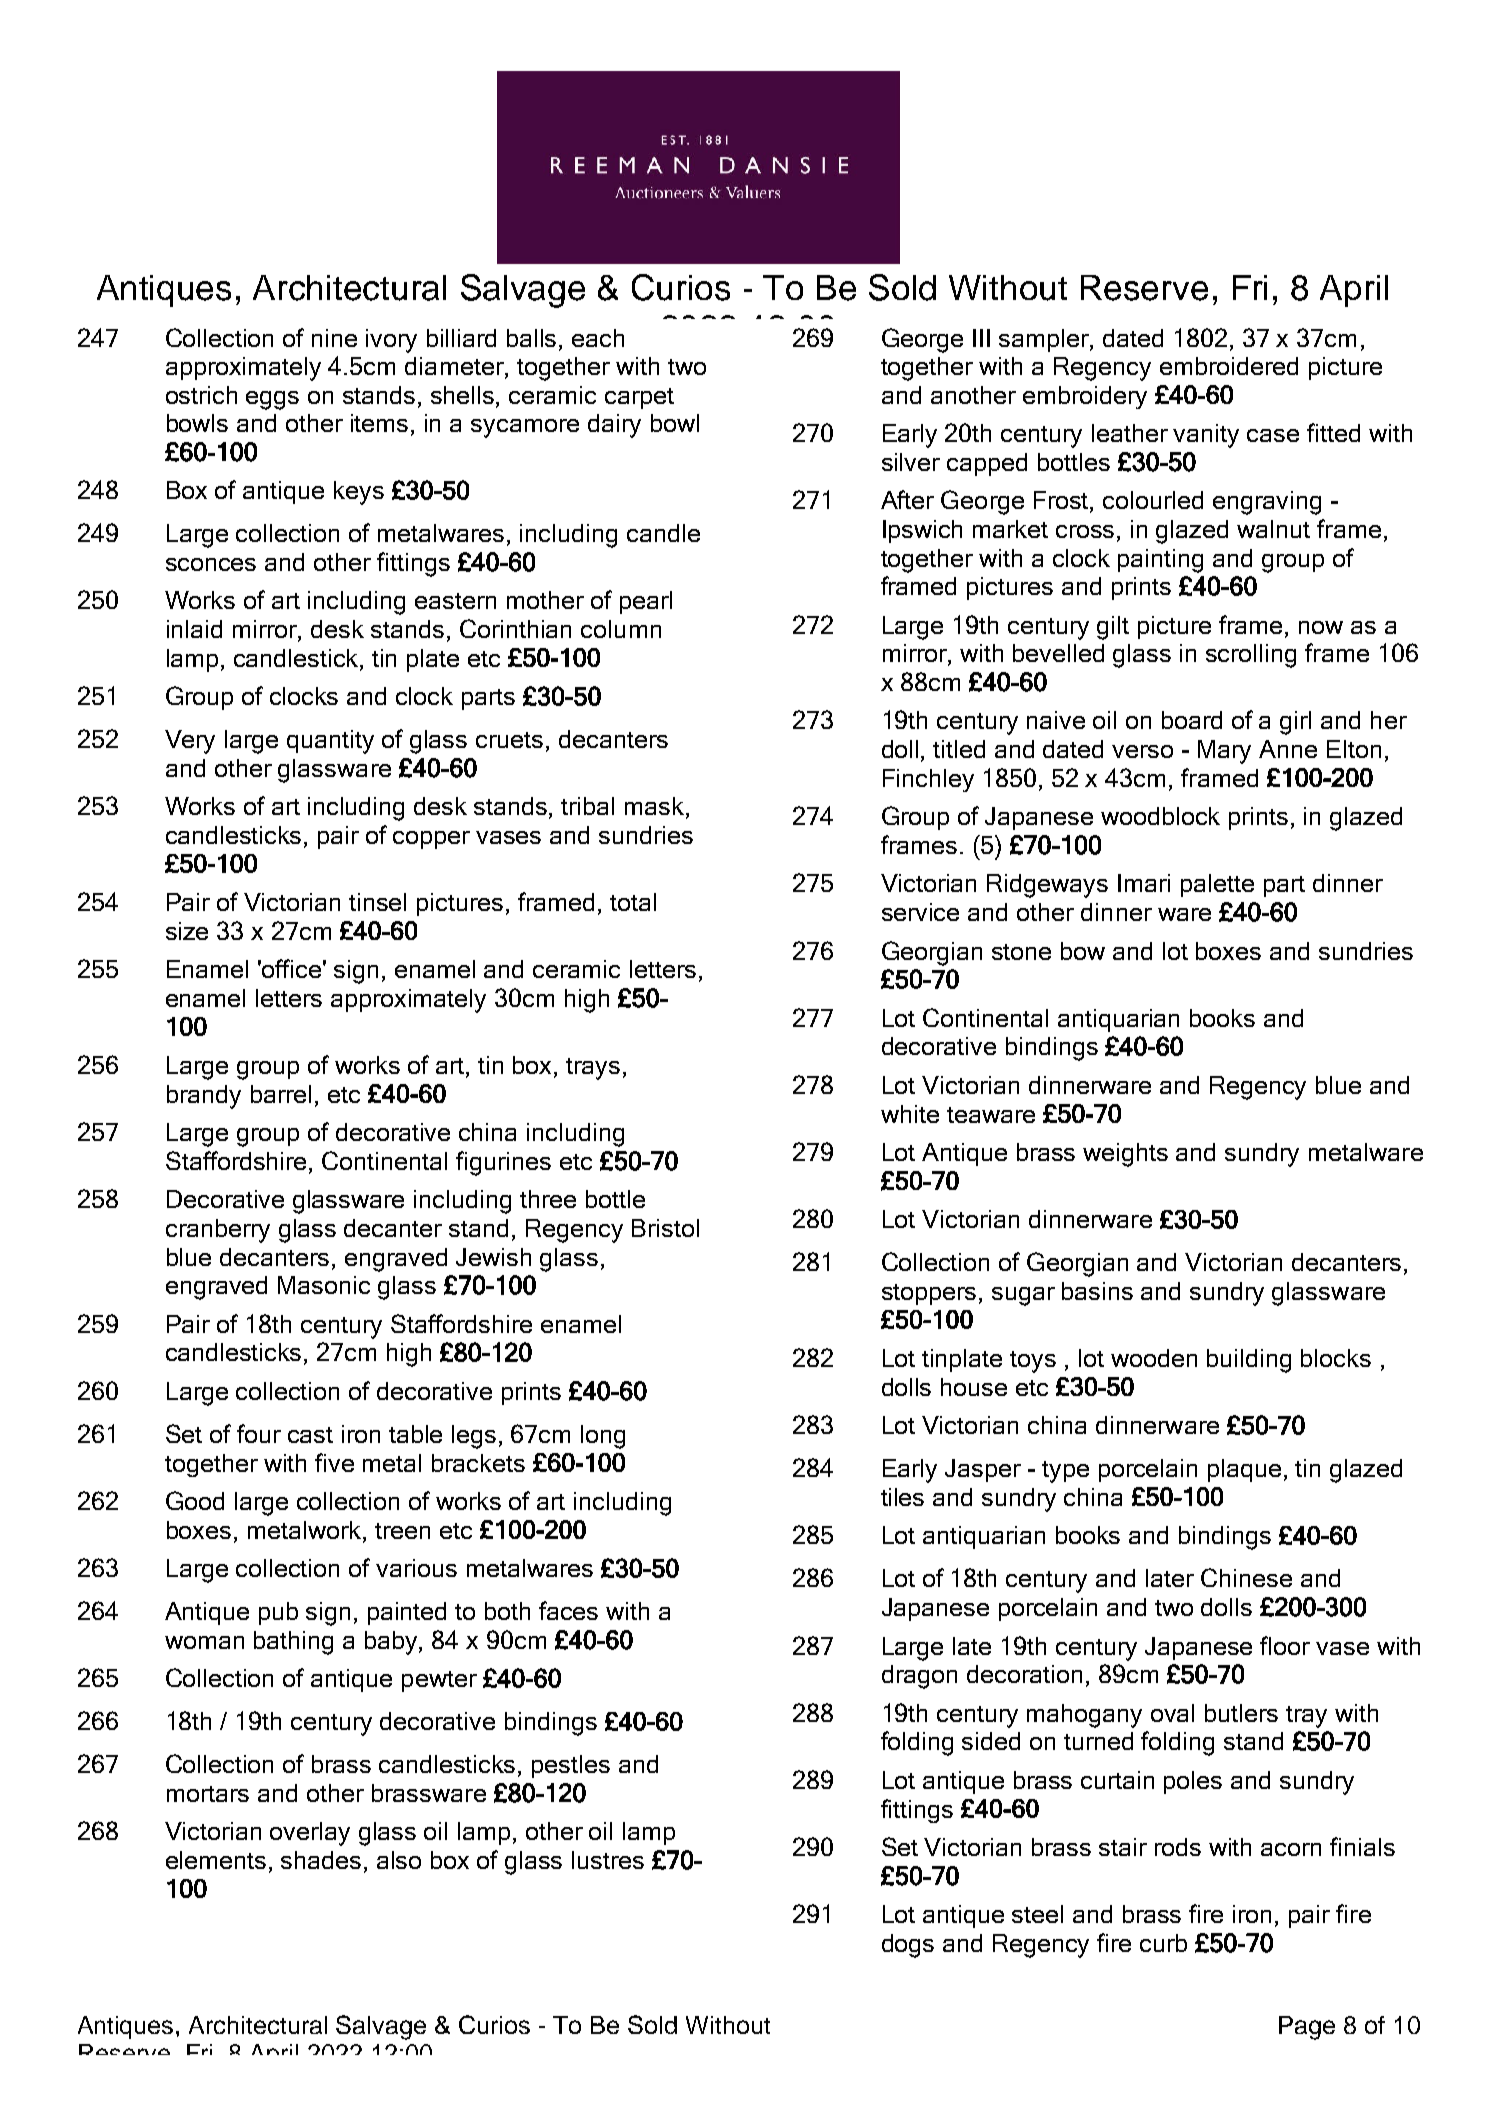  Describe the element at coordinates (377, 902) in the screenshot. I see `tinsel` at that location.
